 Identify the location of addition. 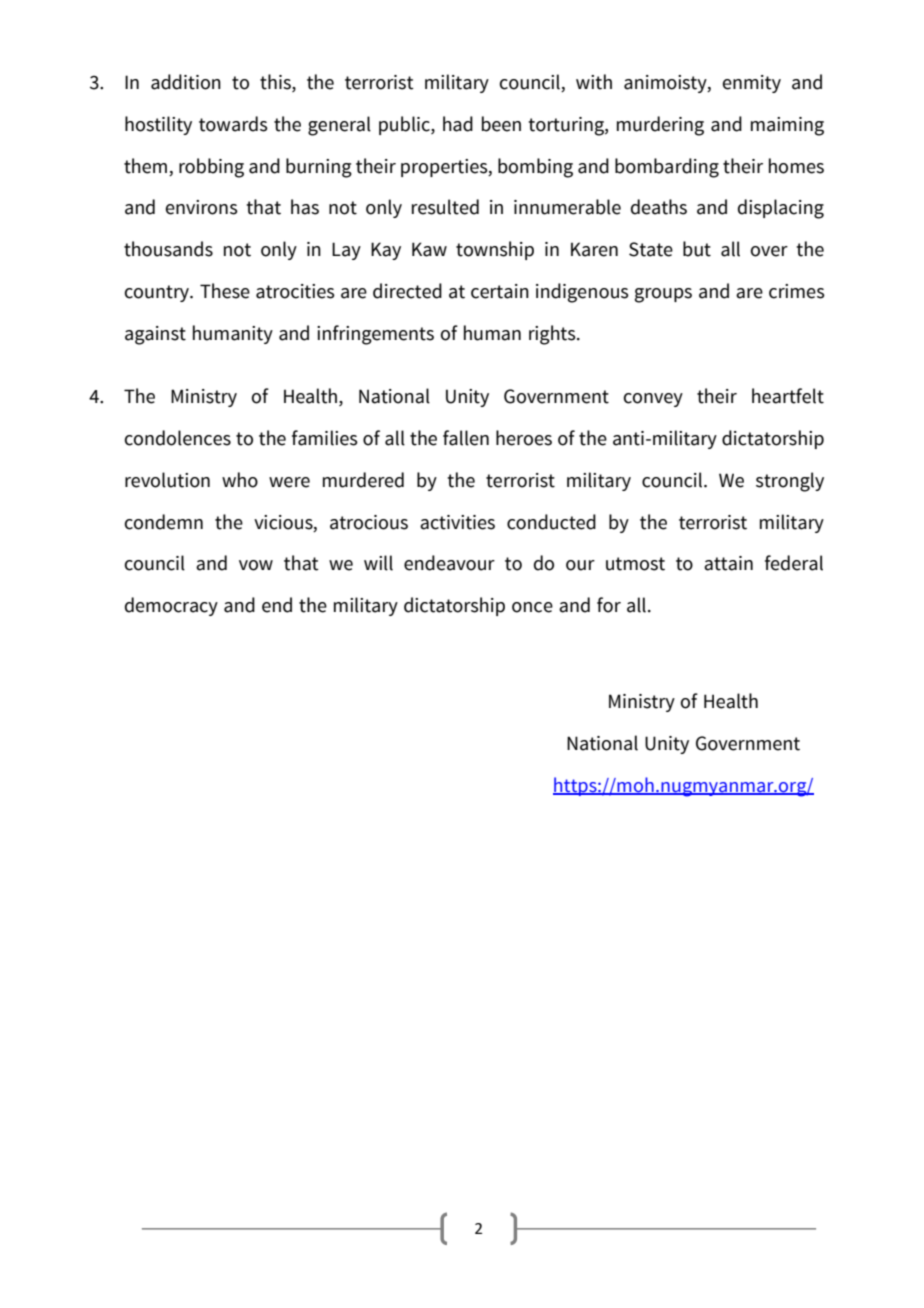
(186, 82).
